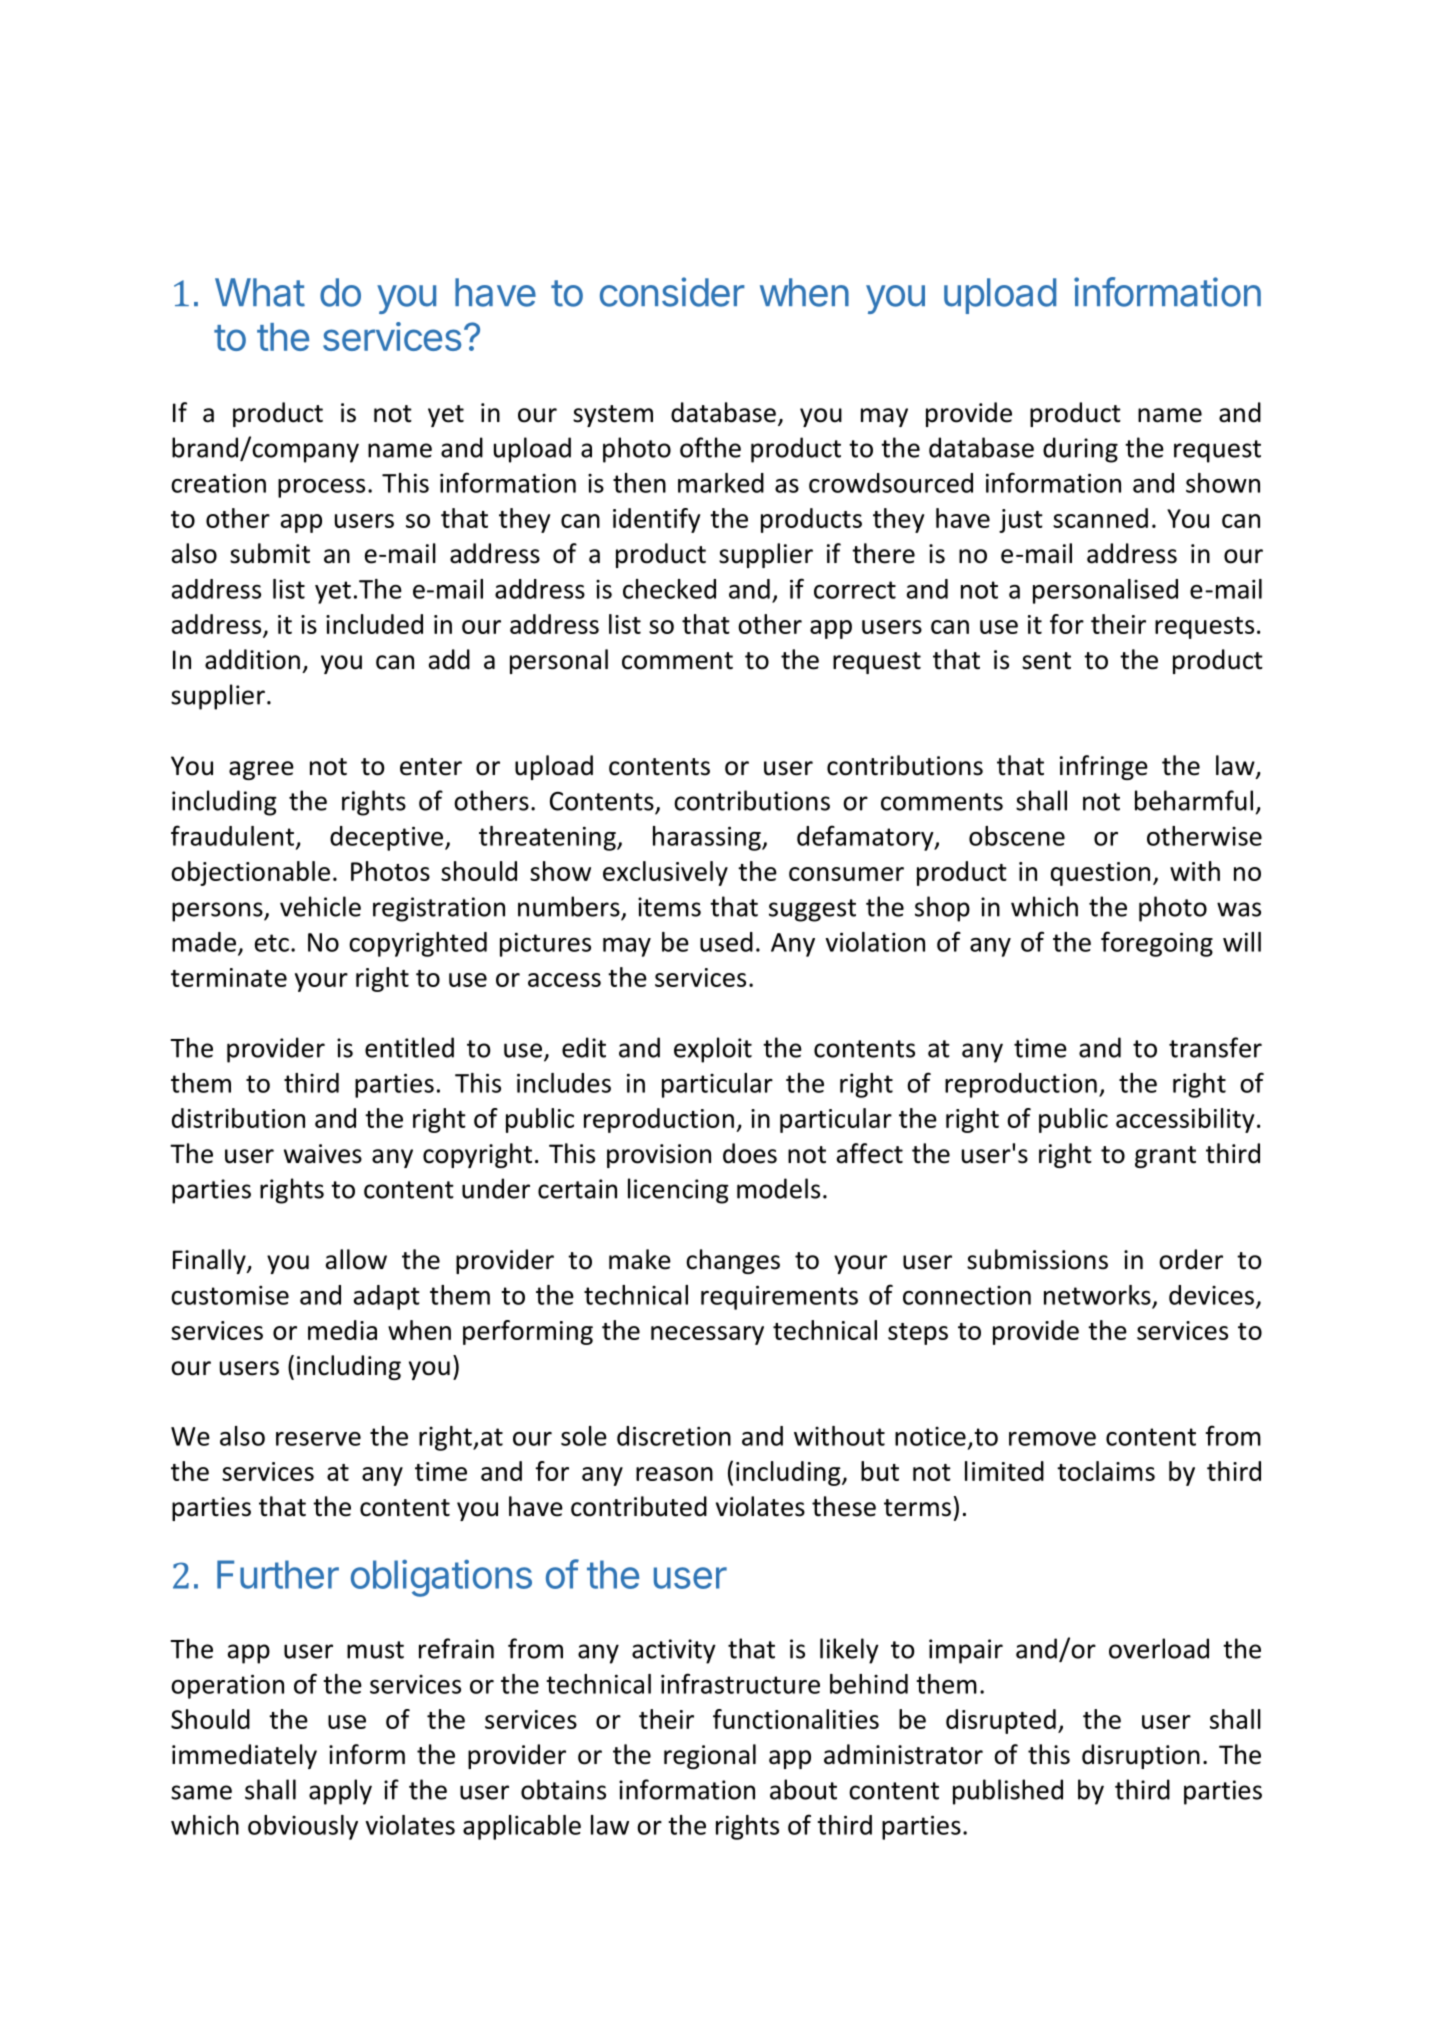 This document has width=1434, height=2028. I want to click on during, so click(1080, 450).
